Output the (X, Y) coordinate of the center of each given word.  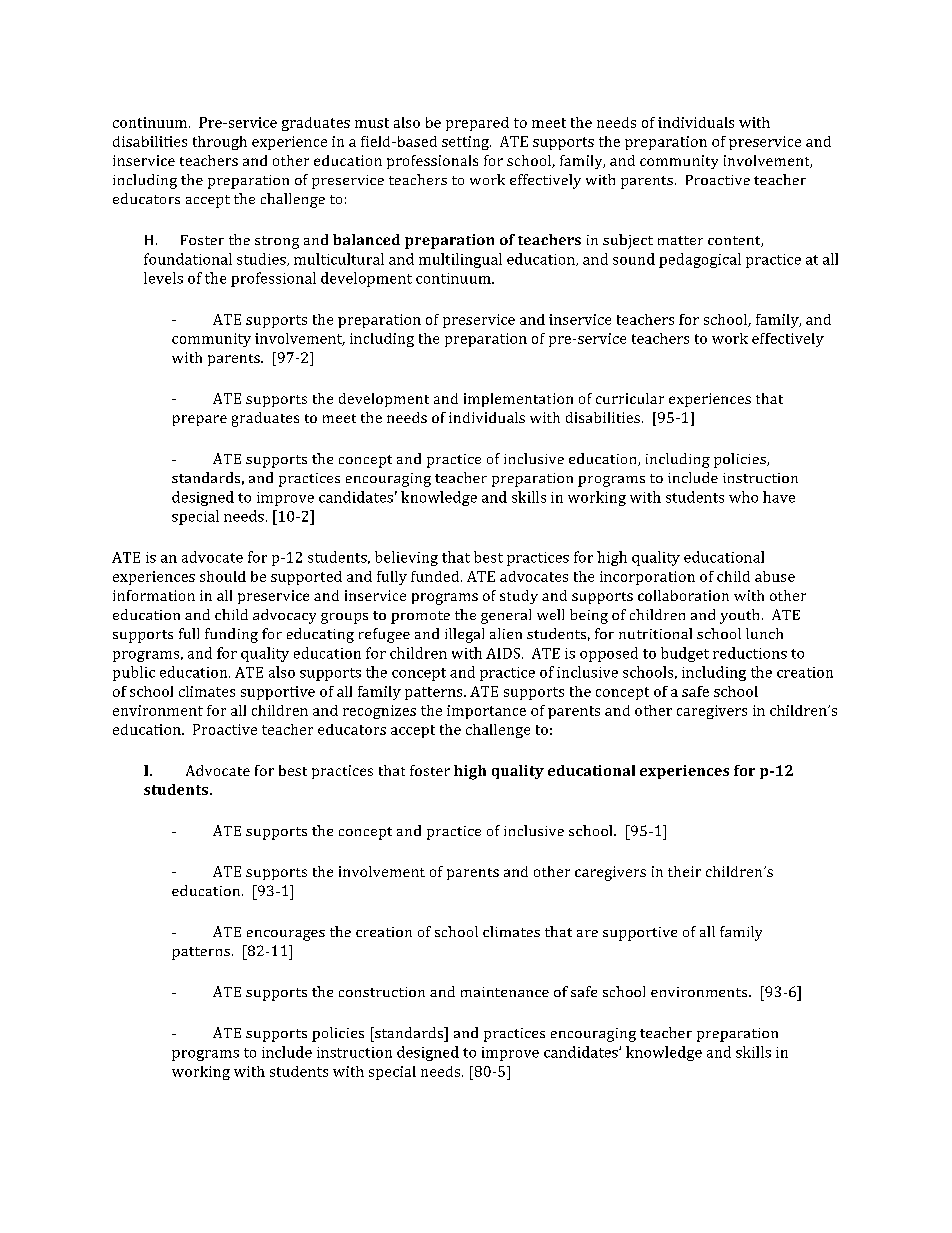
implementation (518, 400)
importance (486, 712)
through (220, 143)
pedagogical (700, 260)
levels (163, 278)
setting (466, 143)
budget (685, 654)
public (134, 673)
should (223, 576)
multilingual (460, 260)
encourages (286, 935)
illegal (464, 635)
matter (680, 240)
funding (231, 635)
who (743, 497)
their (684, 871)
